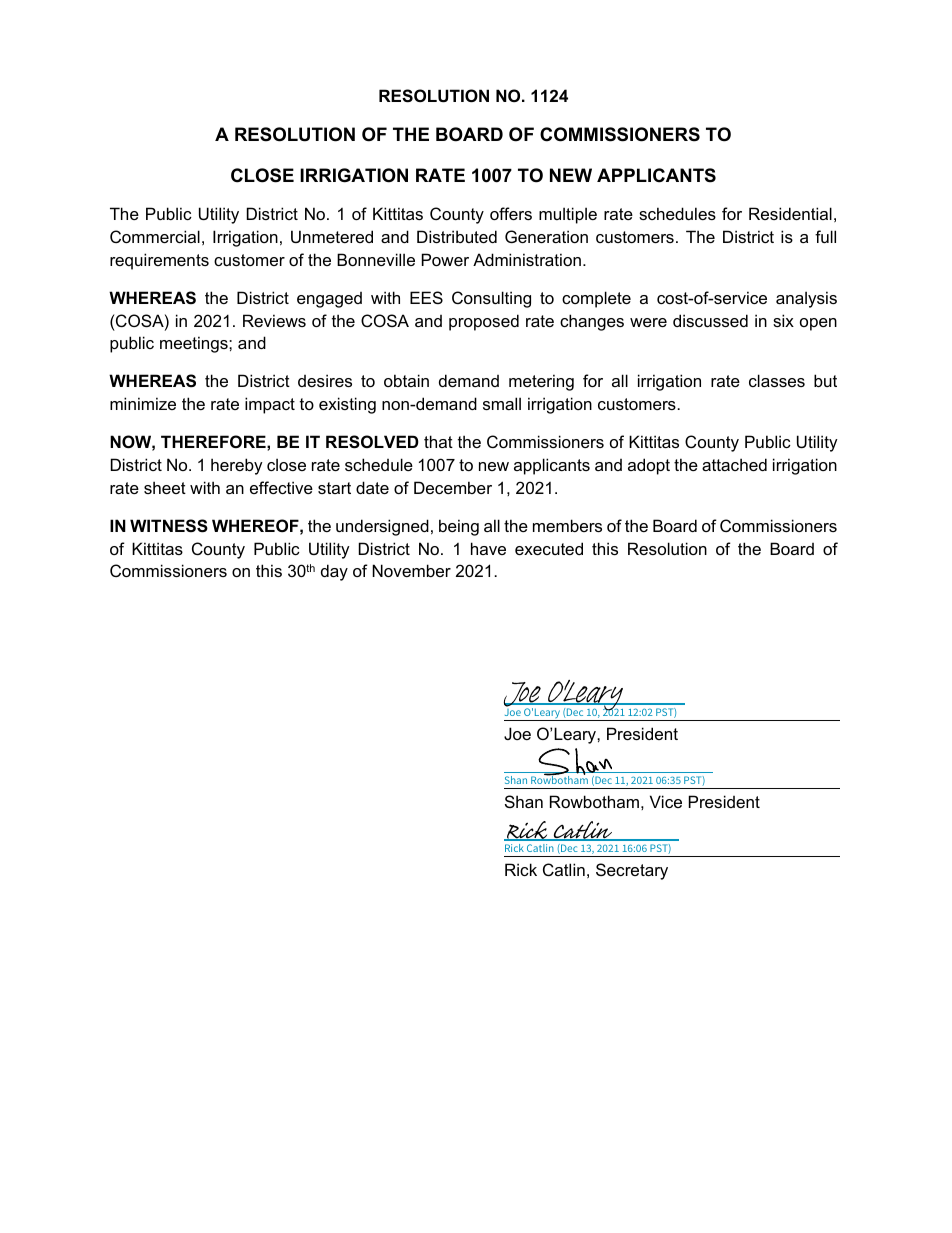  Describe the element at coordinates (734, 464) in the image. I see `attached` at that location.
